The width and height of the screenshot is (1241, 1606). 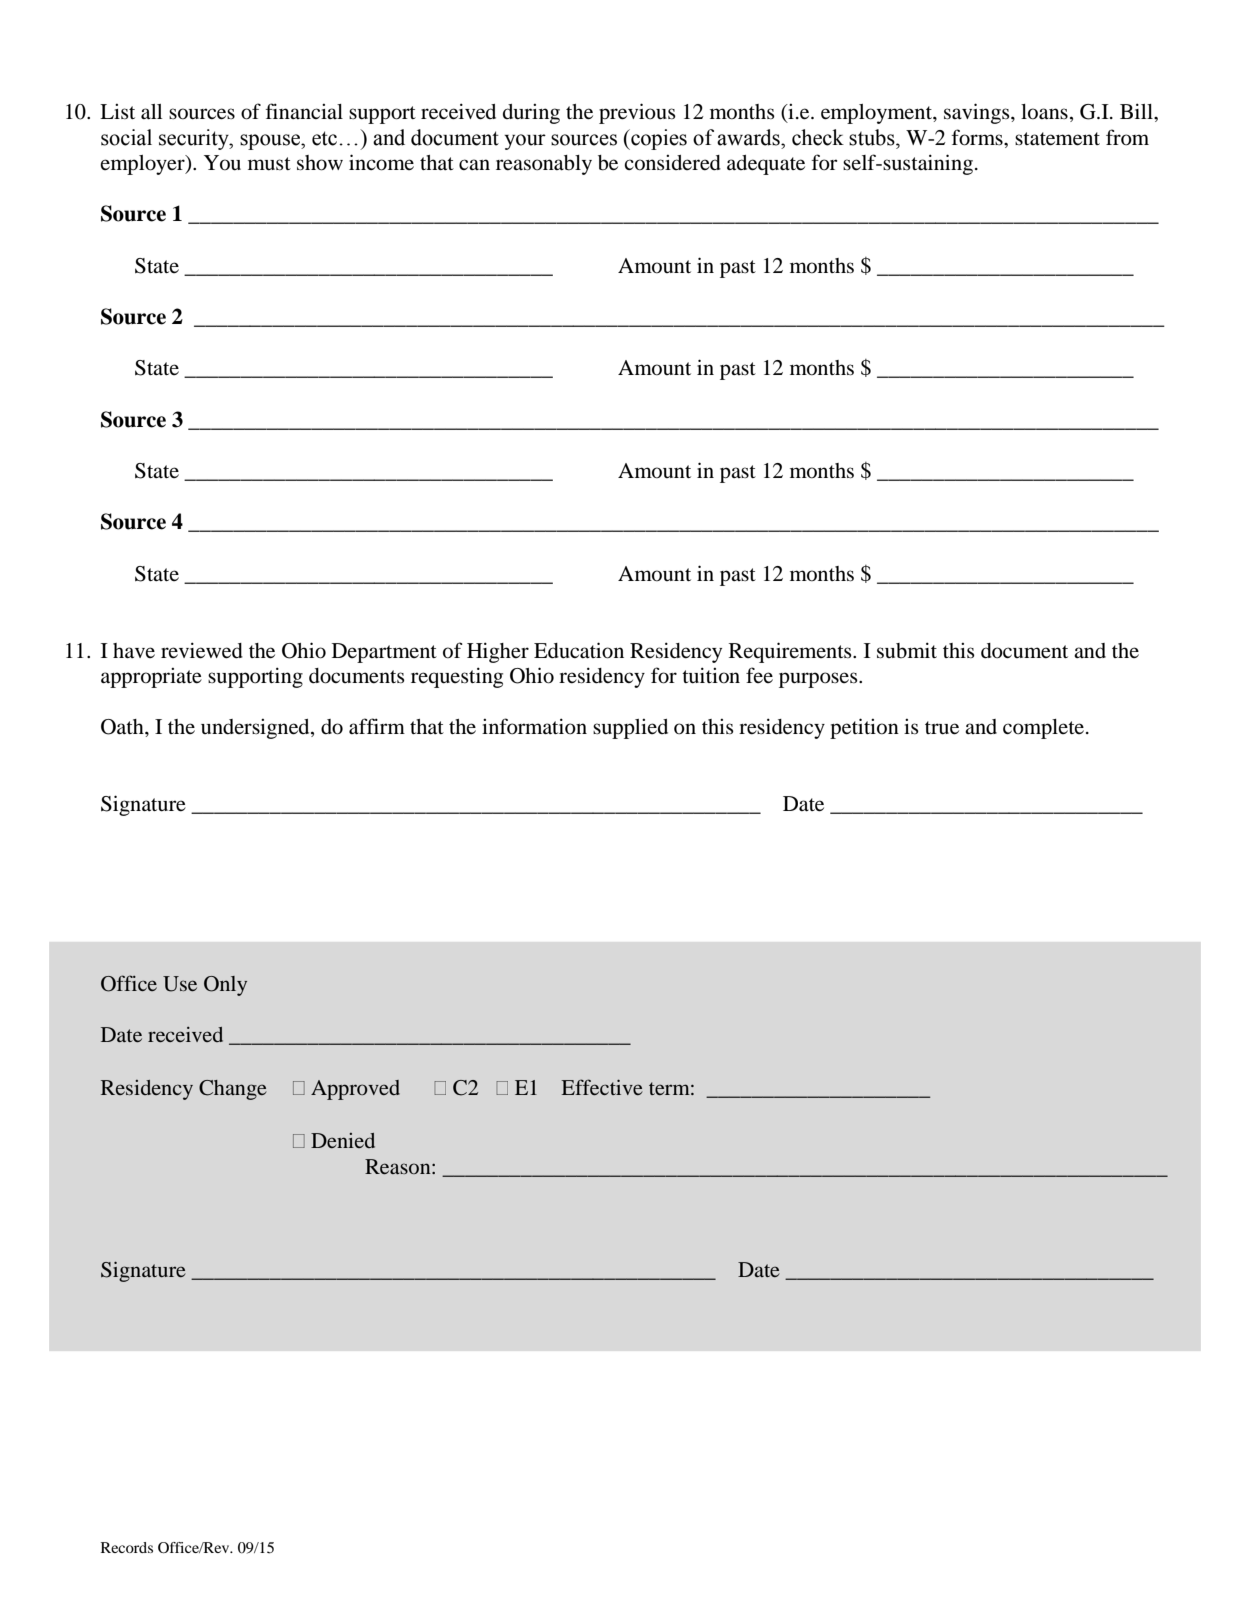 What do you see at coordinates (343, 1140) in the screenshot?
I see `Denied` at bounding box center [343, 1140].
